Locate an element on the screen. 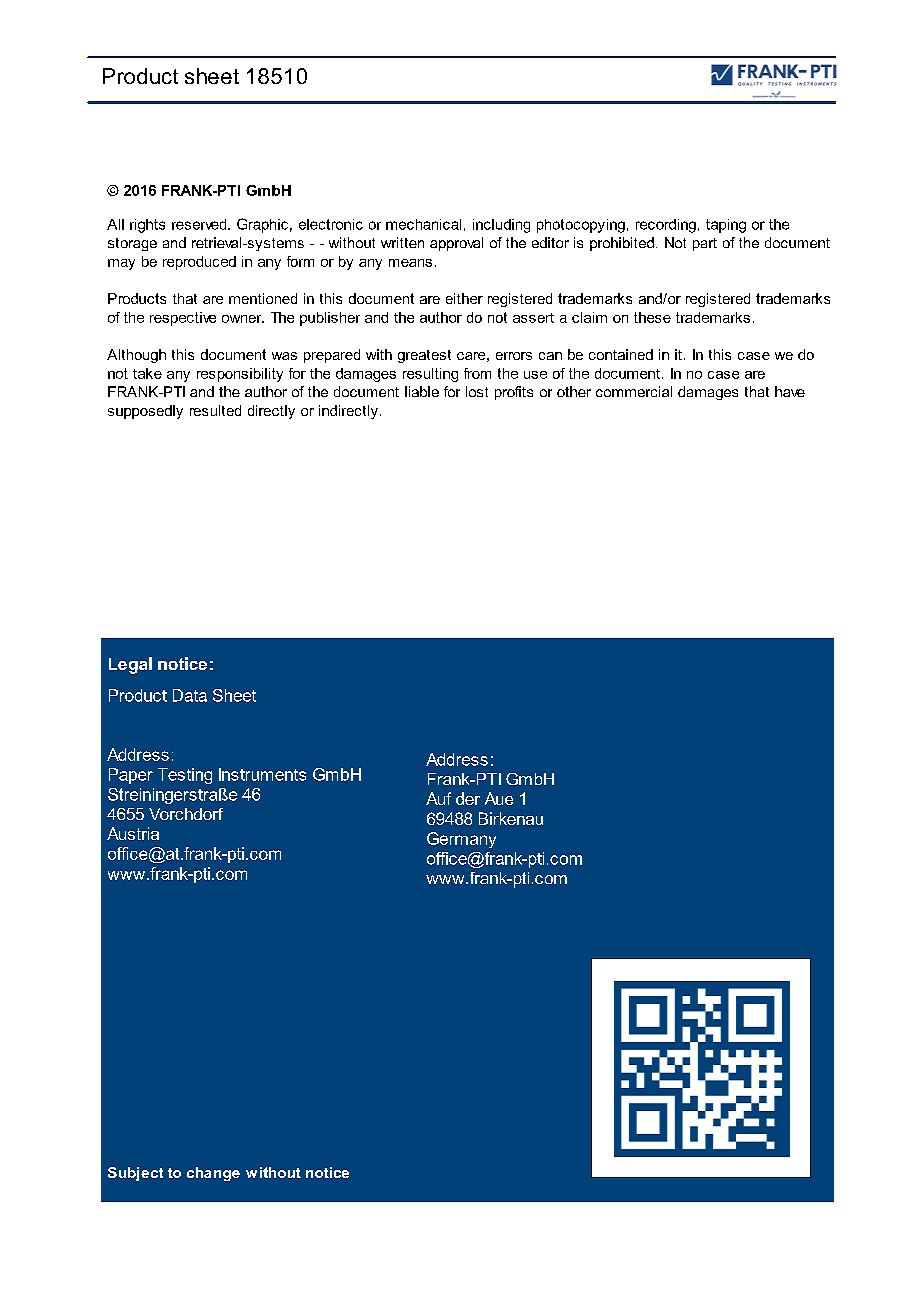 The height and width of the screenshot is (1308, 924). approval is located at coordinates (456, 244).
